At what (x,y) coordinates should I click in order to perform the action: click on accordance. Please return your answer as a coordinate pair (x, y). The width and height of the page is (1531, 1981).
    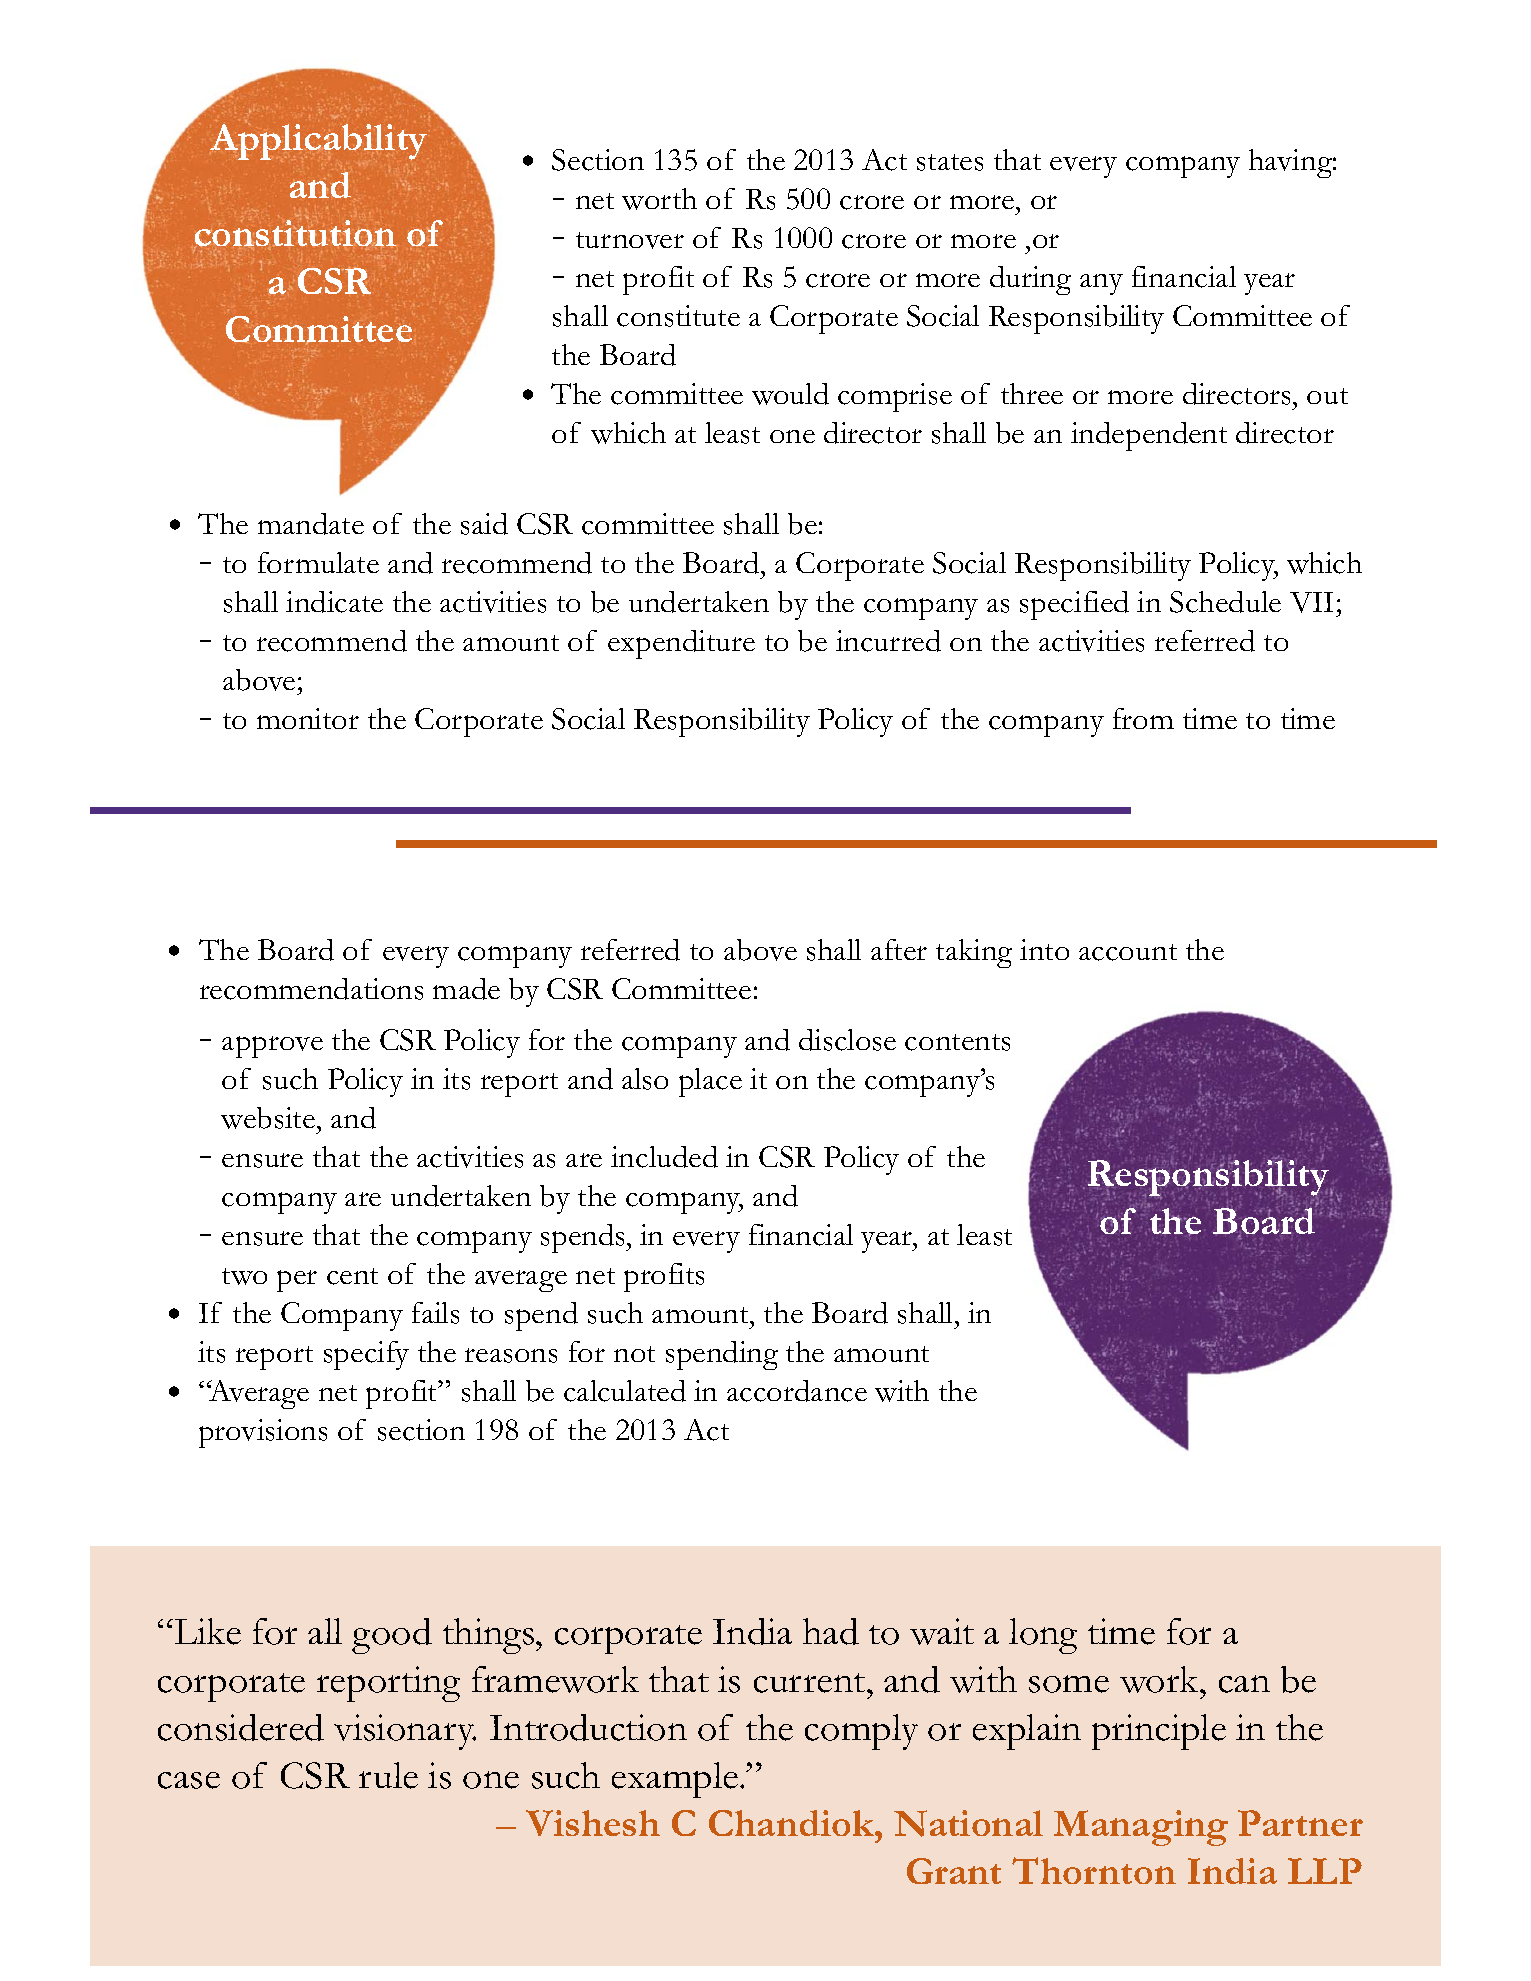
    Looking at the image, I should click on (797, 1391).
